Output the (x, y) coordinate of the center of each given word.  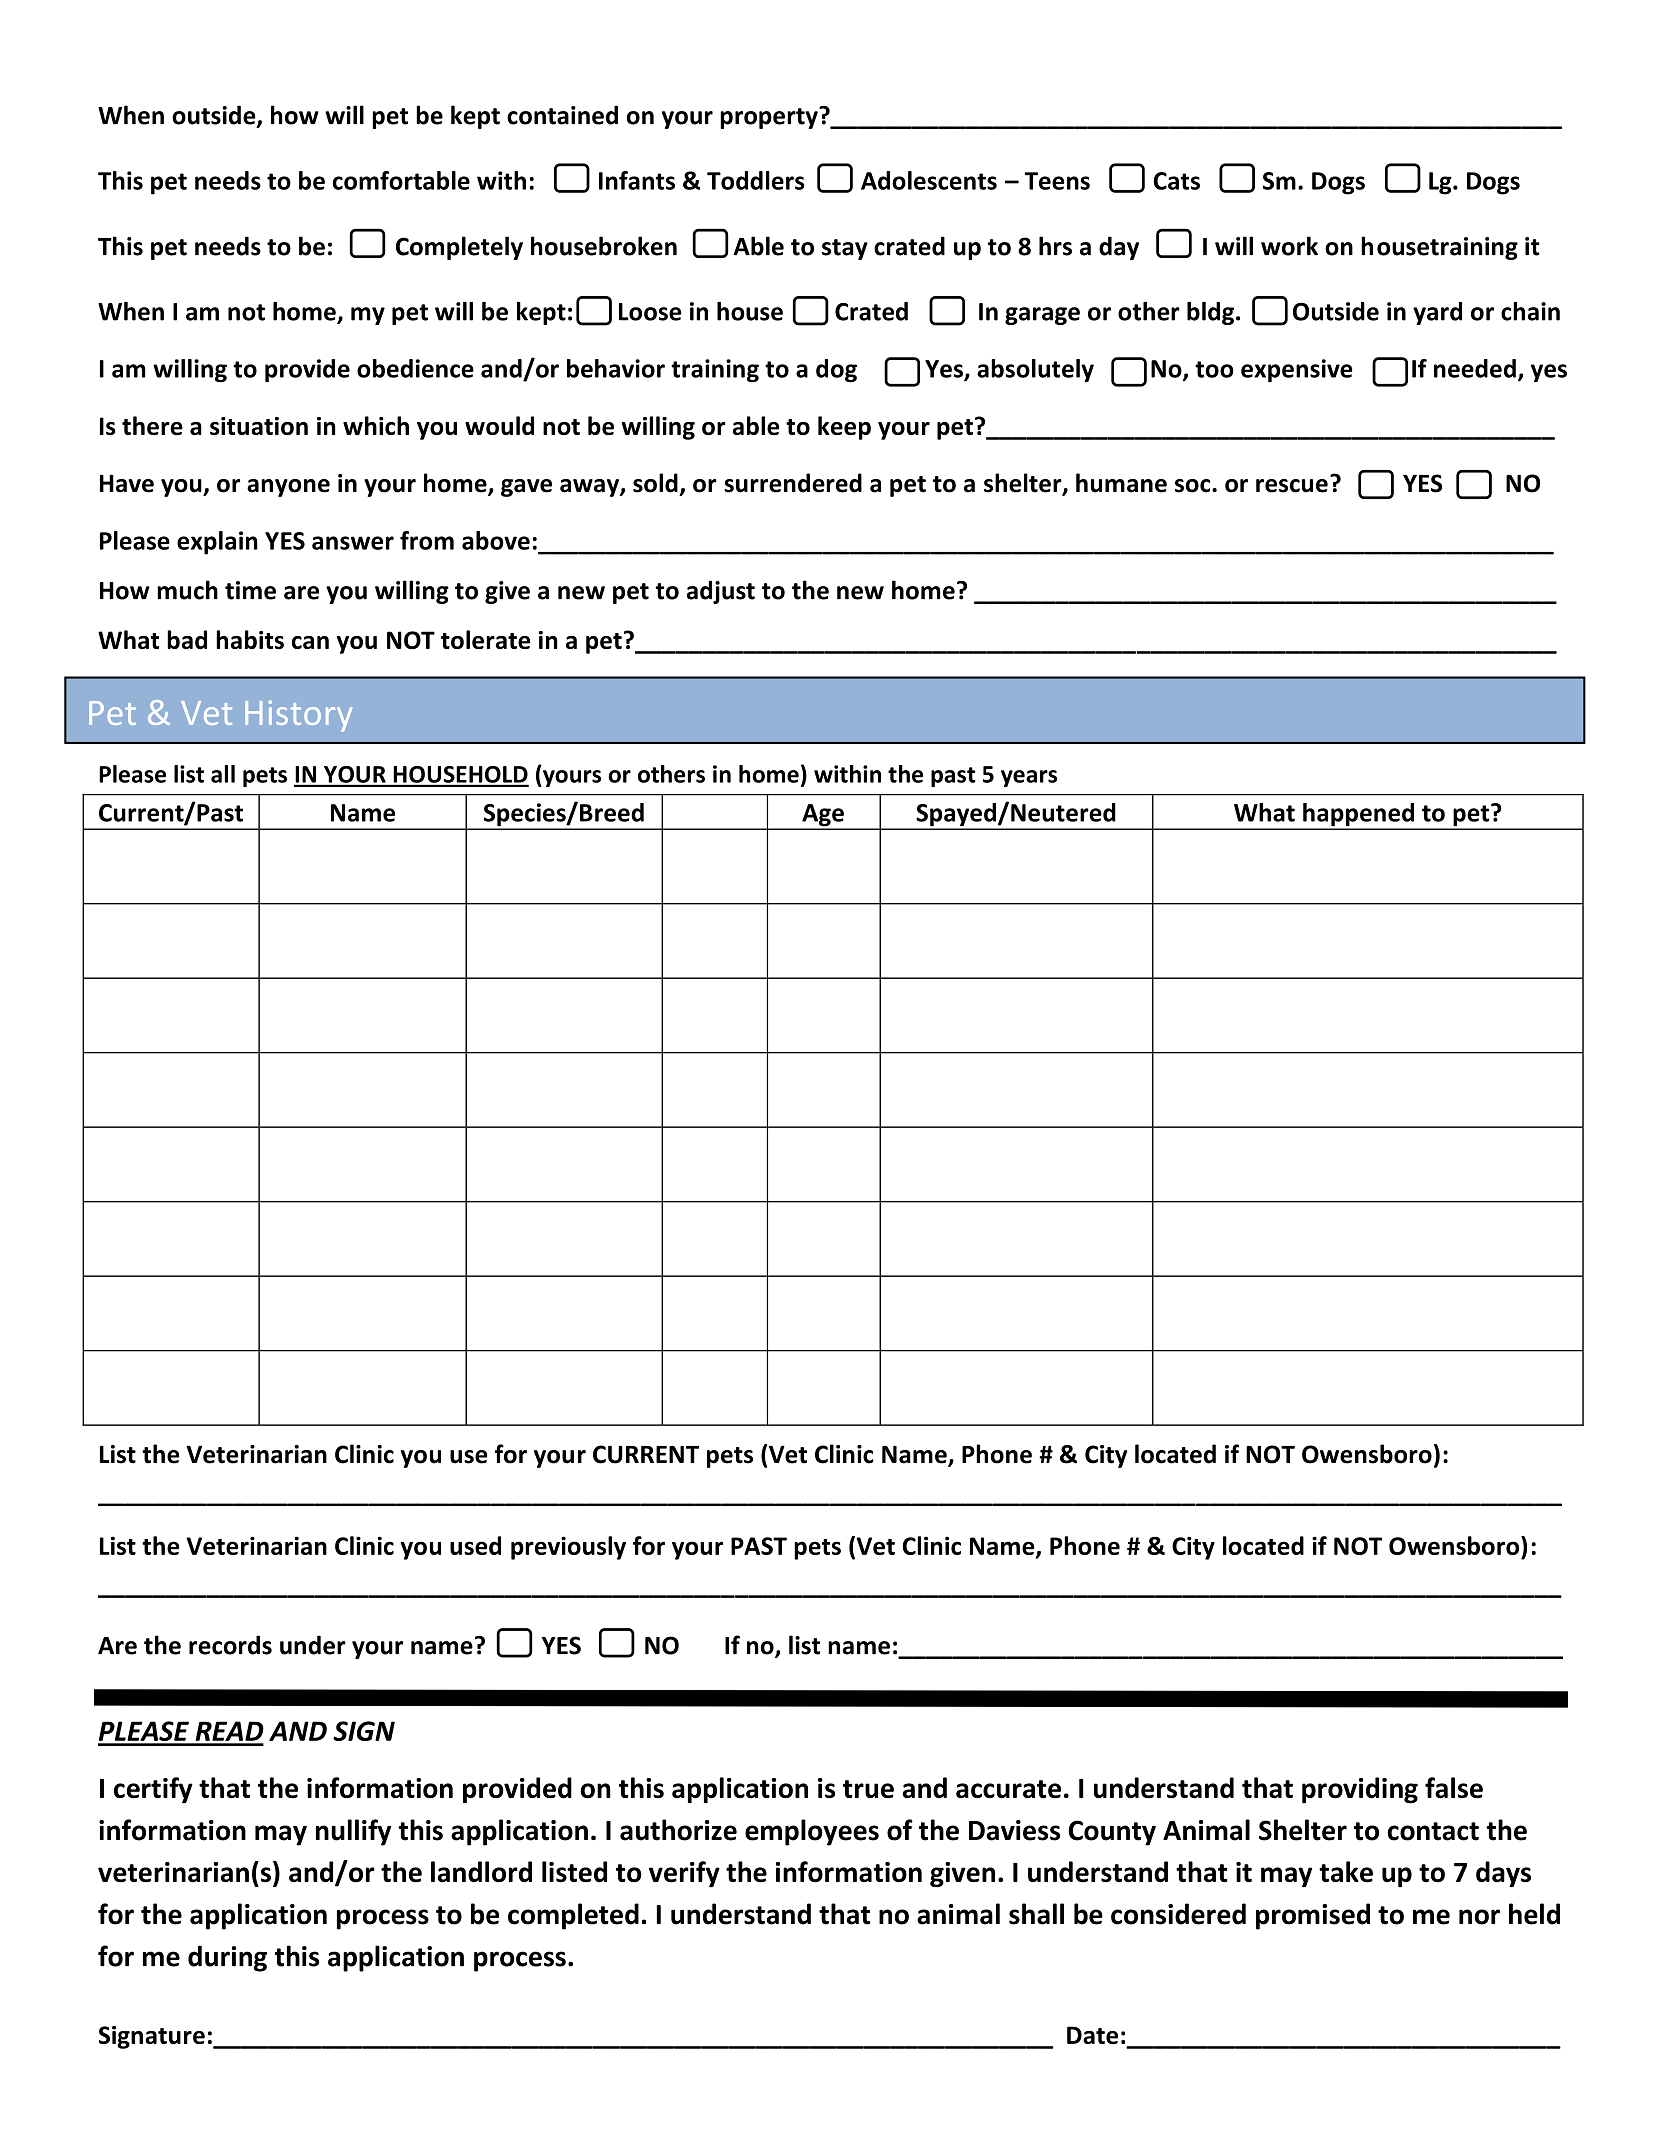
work (1289, 246)
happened (1358, 816)
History (298, 716)
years (1029, 778)
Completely (459, 248)
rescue (1292, 486)
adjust (721, 592)
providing (1360, 1790)
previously (568, 1548)
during (227, 1958)
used (475, 1545)
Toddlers (756, 180)
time (250, 590)
